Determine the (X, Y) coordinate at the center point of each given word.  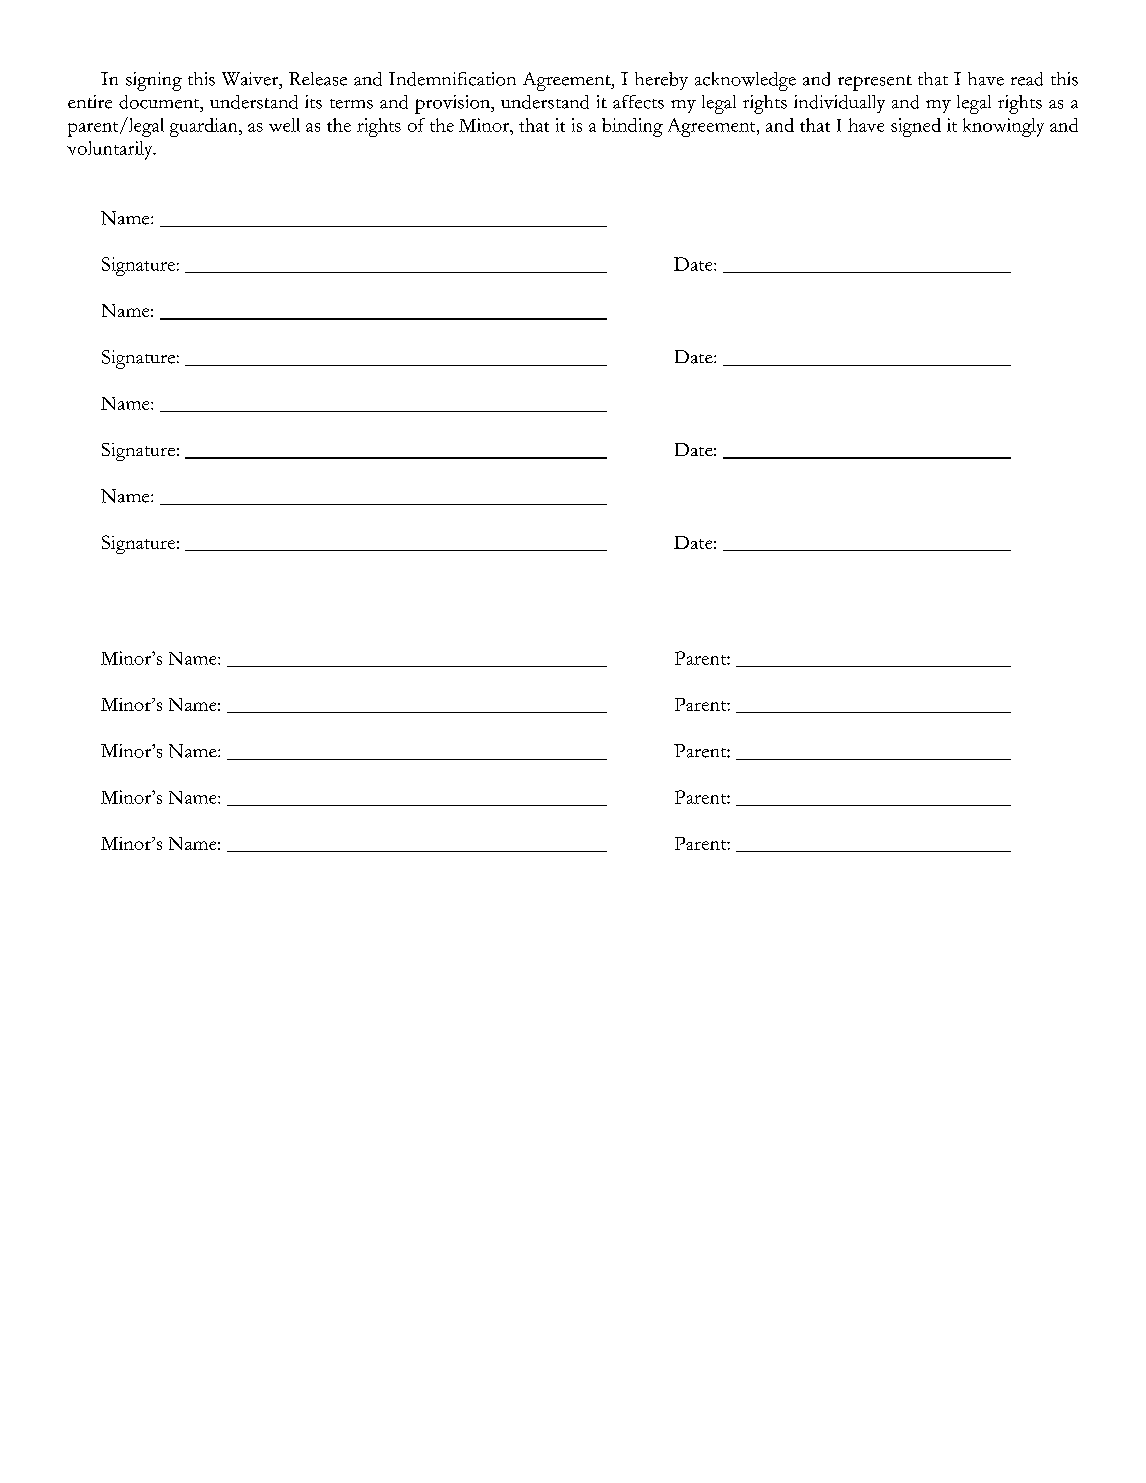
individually (839, 104)
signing (154, 81)
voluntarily (111, 150)
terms (351, 104)
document (160, 102)
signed (916, 127)
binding (632, 127)
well (284, 125)
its (313, 102)
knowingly (1003, 127)
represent (875, 83)
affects (638, 102)
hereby (661, 81)
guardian (205, 127)
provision (454, 104)
